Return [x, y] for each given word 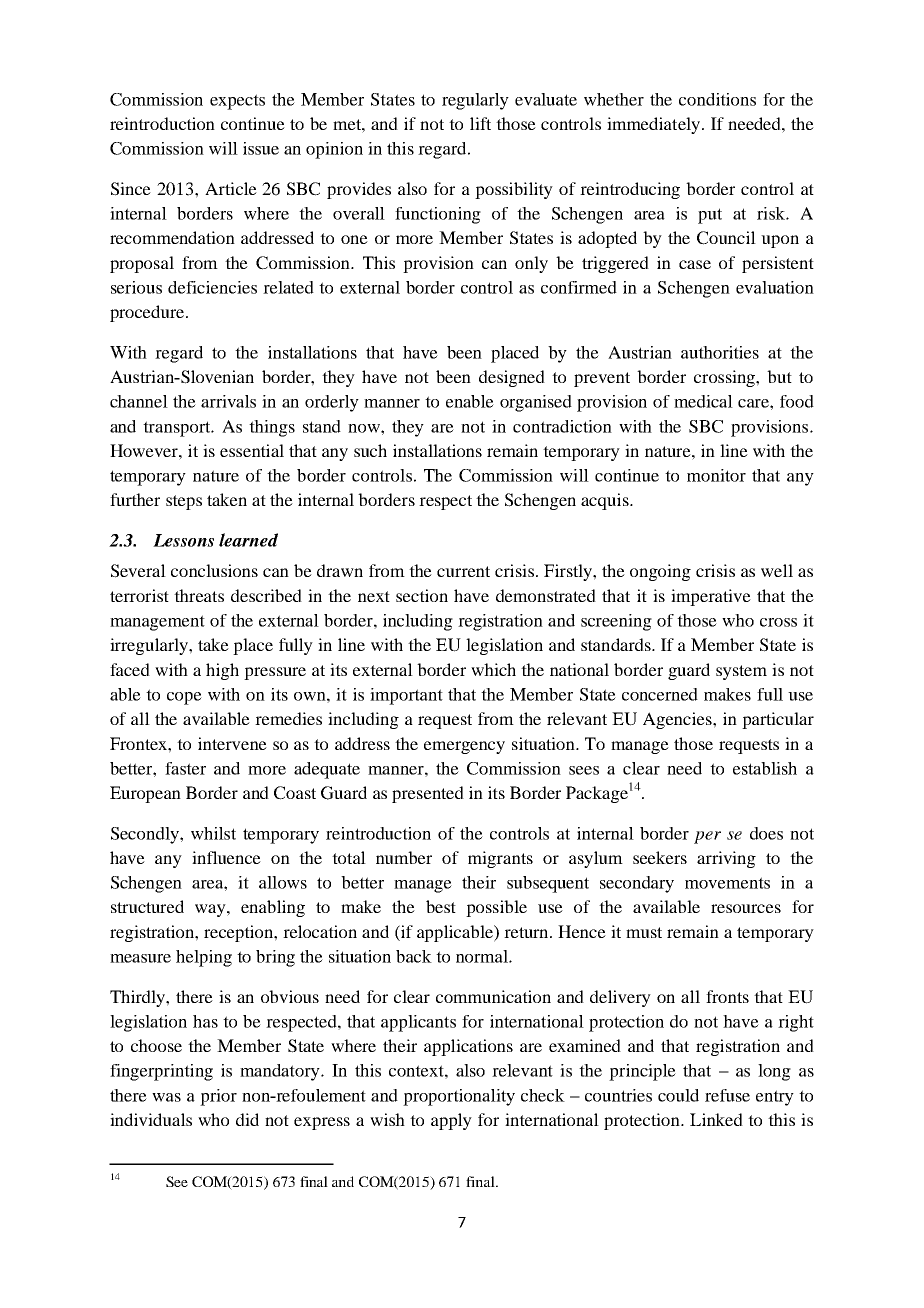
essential [252, 450]
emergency [464, 747]
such [370, 450]
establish [765, 768]
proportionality [459, 1097]
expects [237, 102]
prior [218, 1097]
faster [185, 768]
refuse [727, 1095]
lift [480, 123]
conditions [717, 99]
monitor [716, 475]
